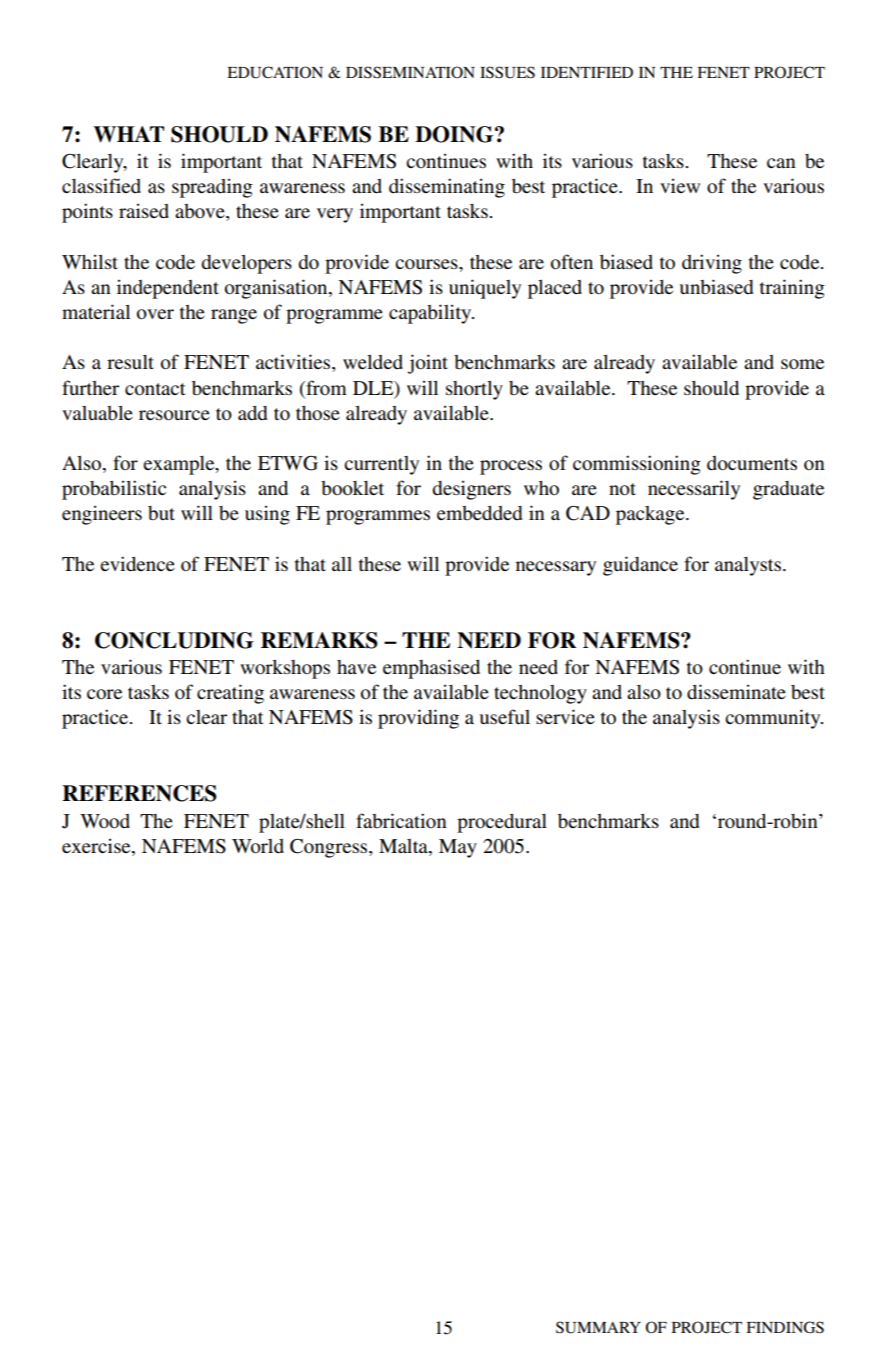 Image resolution: width=886 pixels, height=1372 pixels. I want to click on creating, so click(230, 694).
